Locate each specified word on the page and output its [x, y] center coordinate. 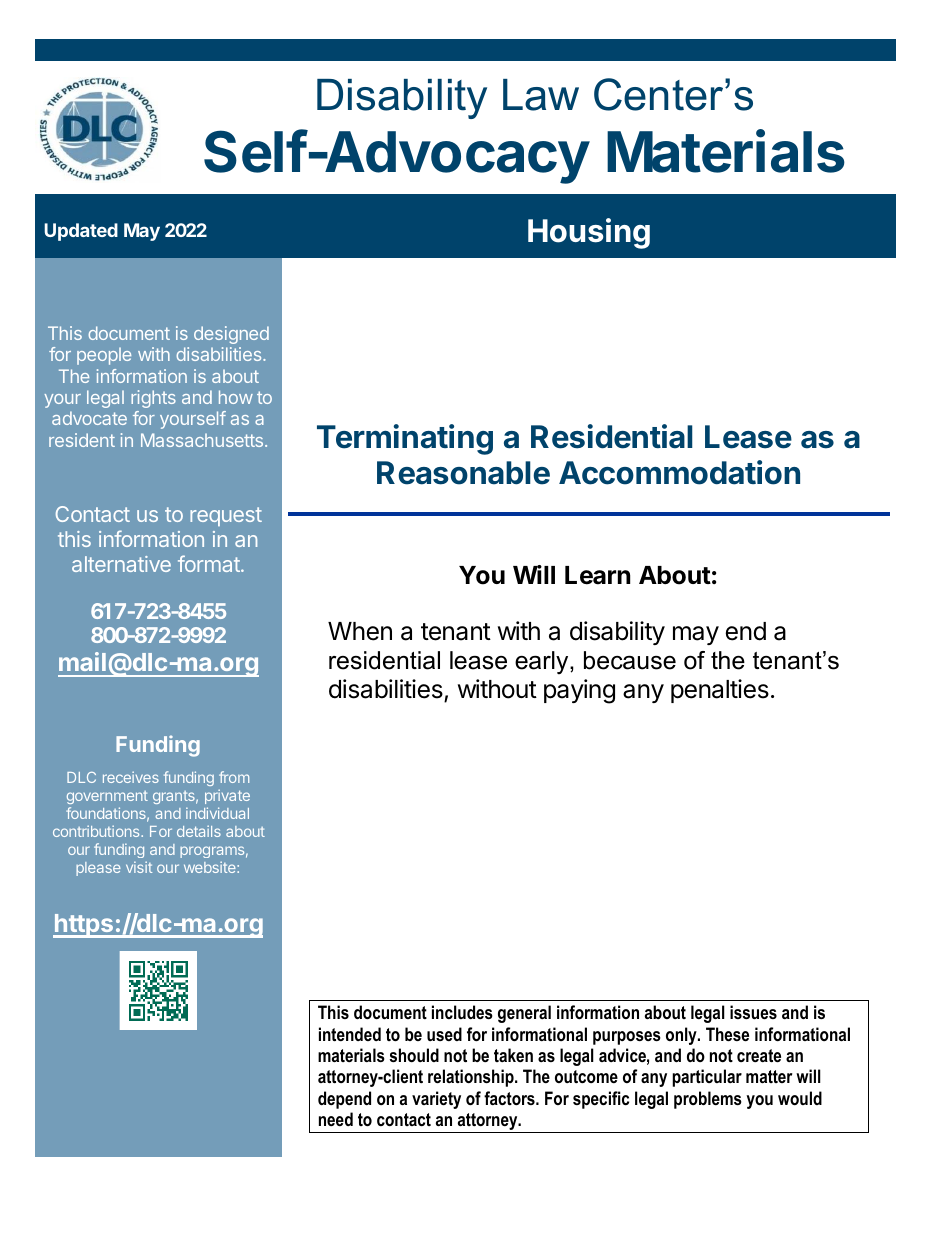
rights [153, 399]
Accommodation [679, 472]
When [360, 631]
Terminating [405, 439]
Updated [81, 232]
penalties [720, 691]
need [336, 1119]
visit [139, 867]
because [630, 660]
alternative [121, 564]
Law [541, 95]
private [227, 796]
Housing [589, 233]
